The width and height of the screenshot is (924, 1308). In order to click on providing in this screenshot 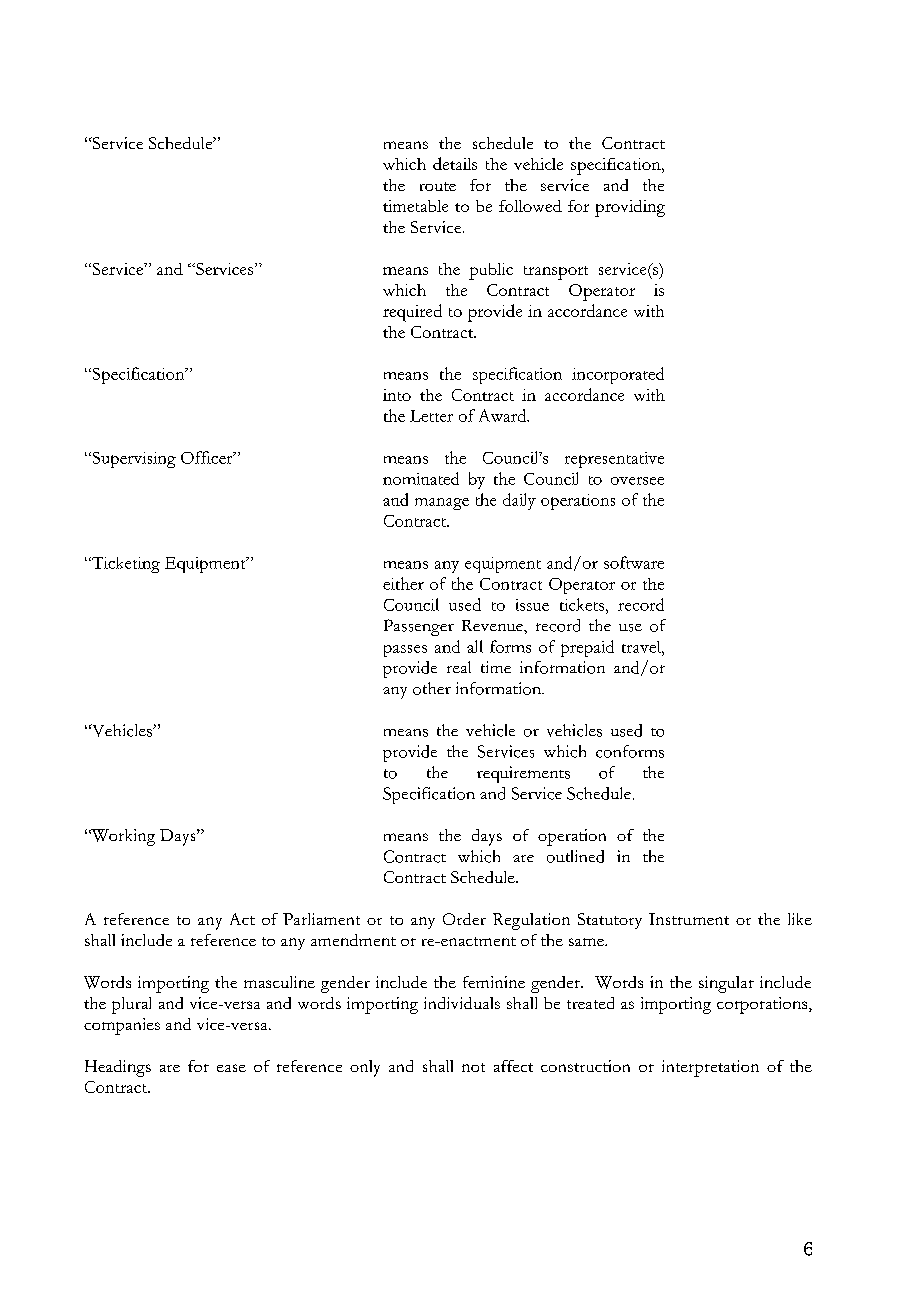, I will do `click(630, 208)`.
